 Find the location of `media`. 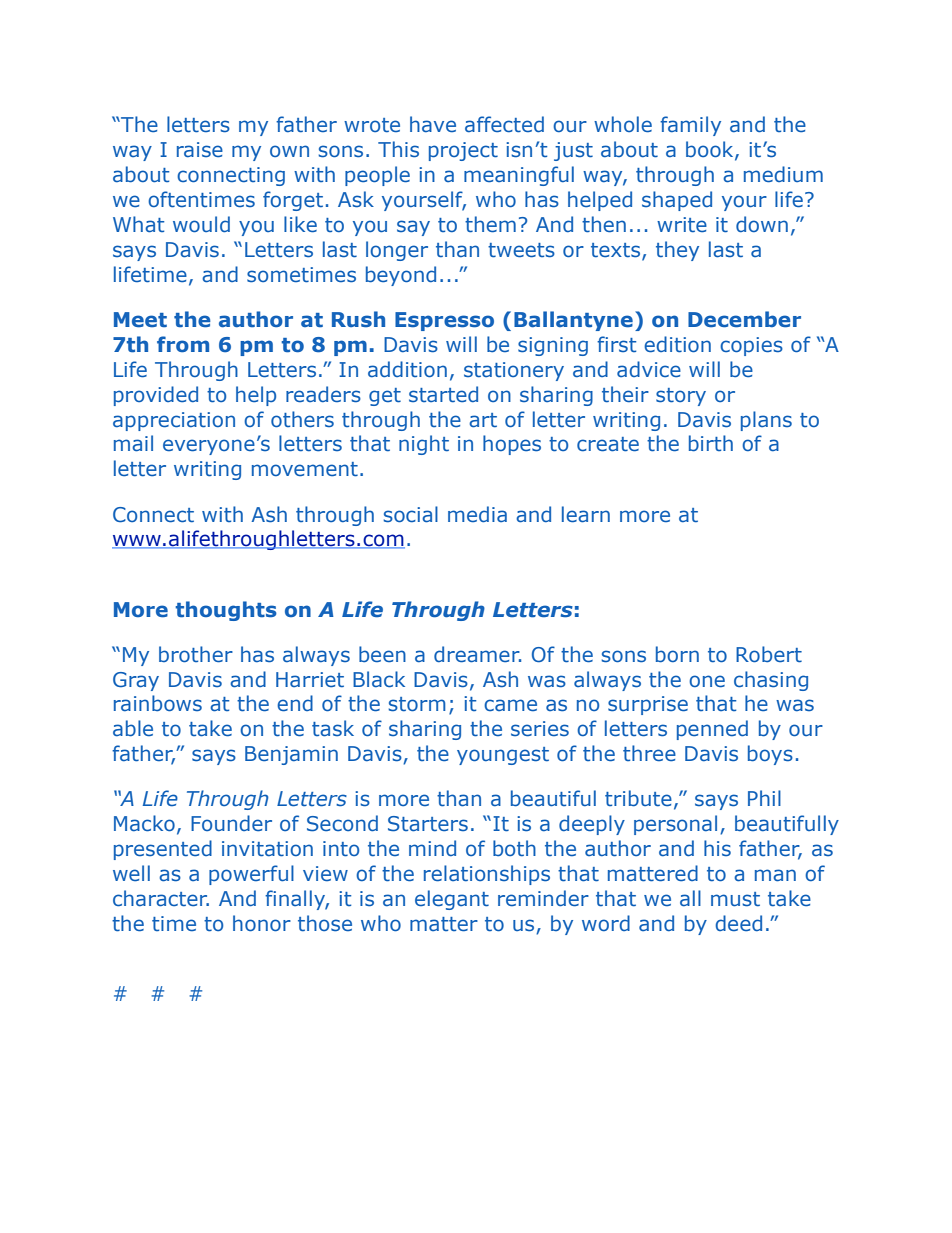

media is located at coordinates (477, 514).
